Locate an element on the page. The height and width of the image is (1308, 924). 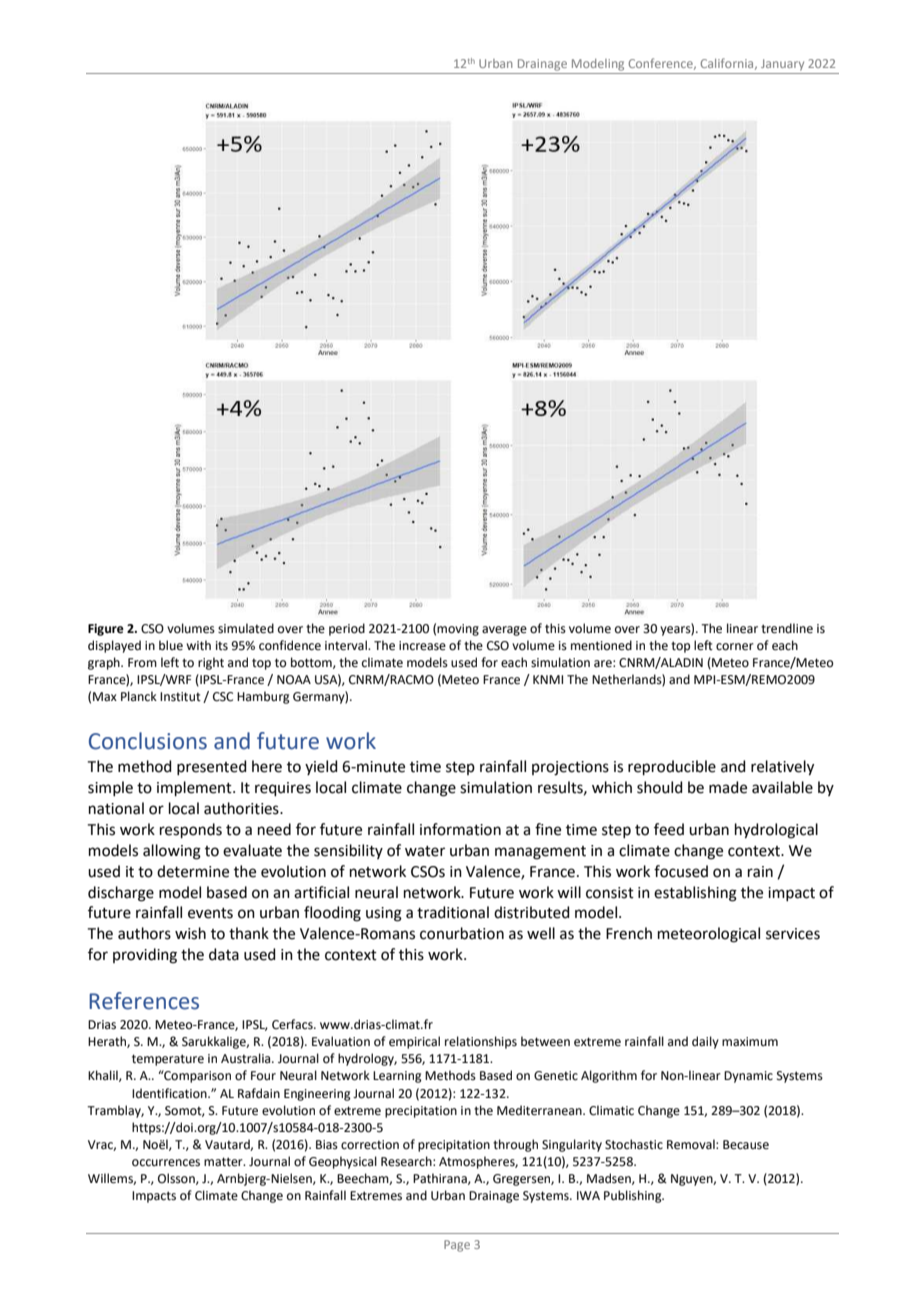
wish is located at coordinates (190, 933).
